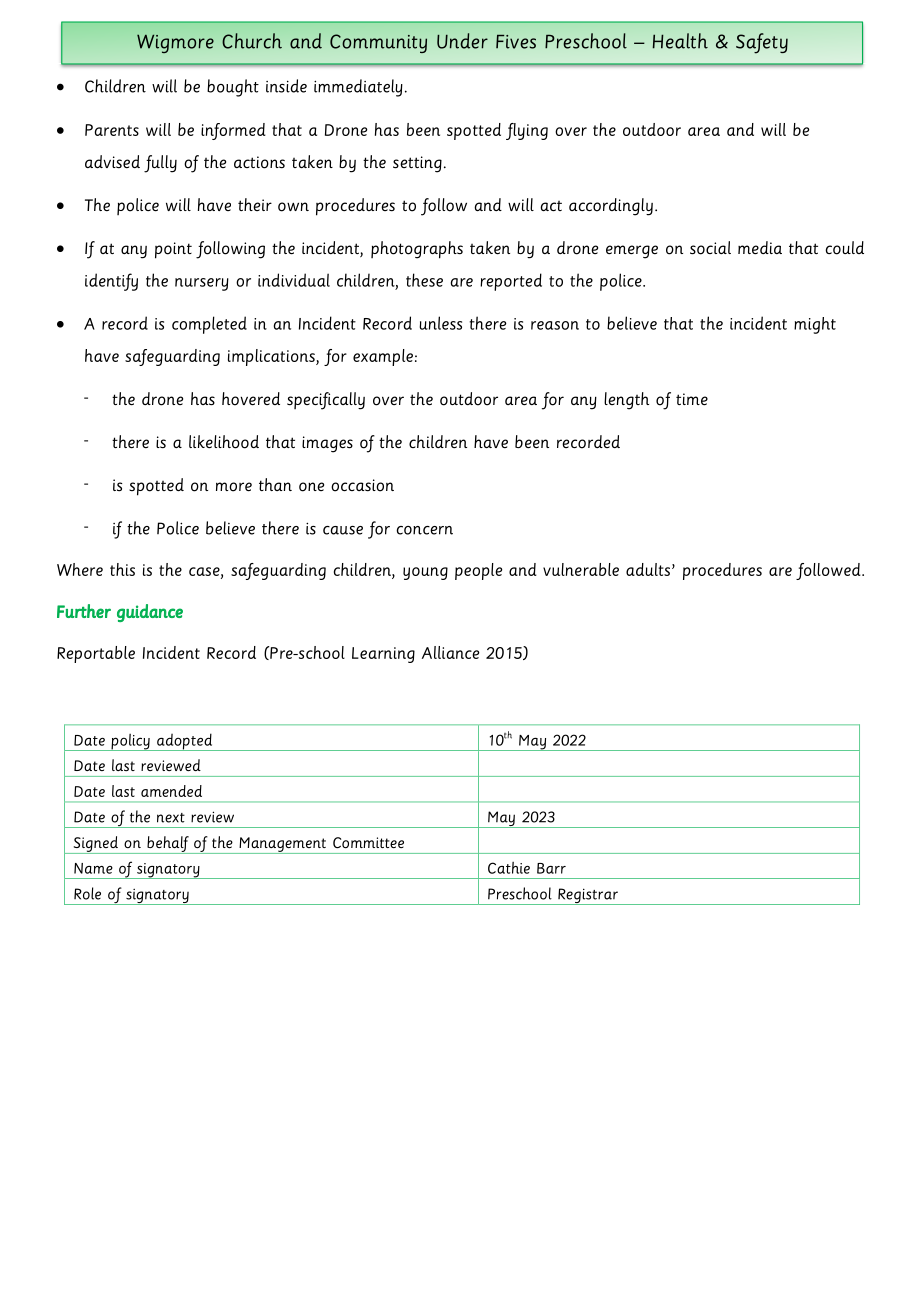 Image resolution: width=924 pixels, height=1307 pixels. I want to click on Under, so click(462, 41).
